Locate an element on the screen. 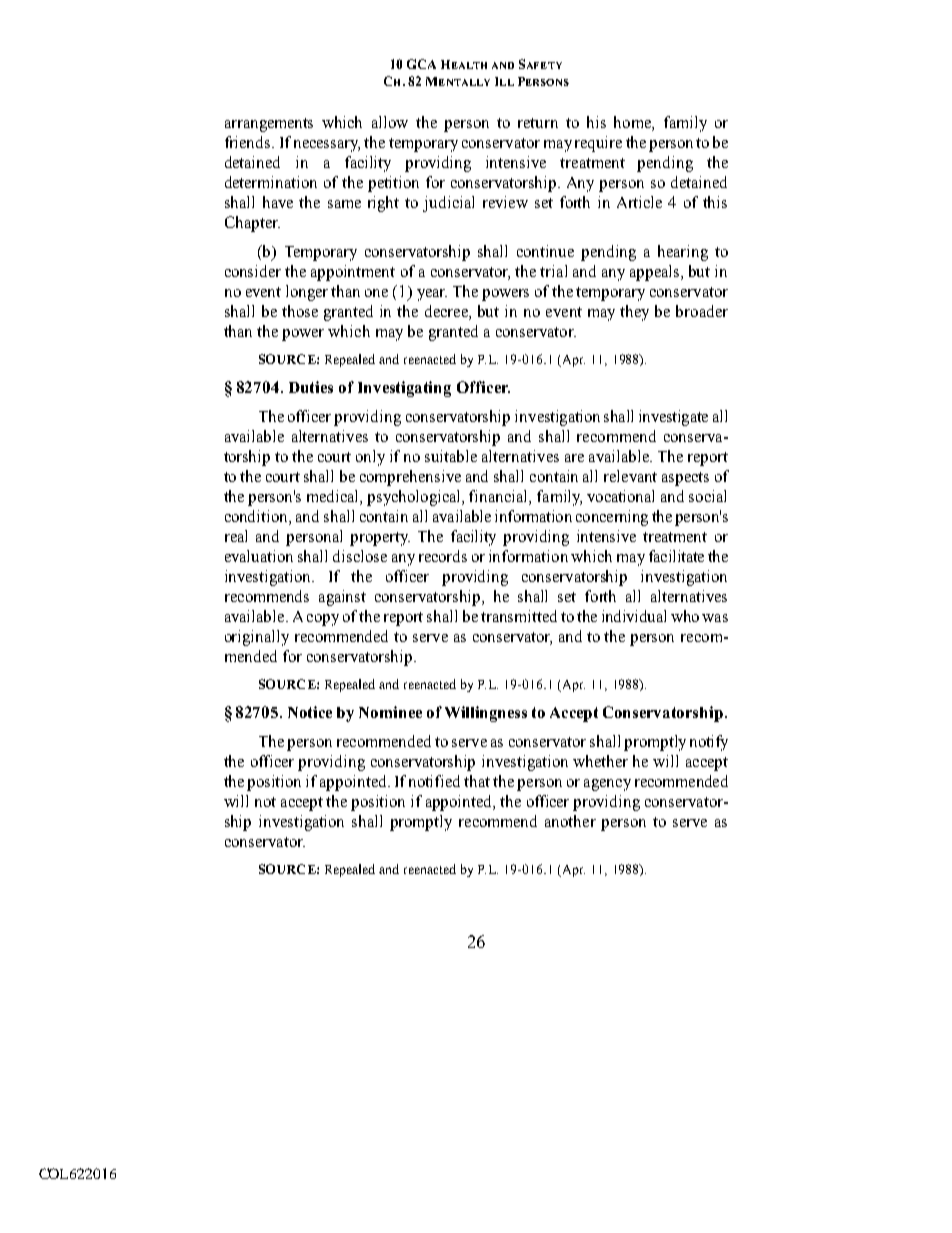  decree is located at coordinates (447, 312).
